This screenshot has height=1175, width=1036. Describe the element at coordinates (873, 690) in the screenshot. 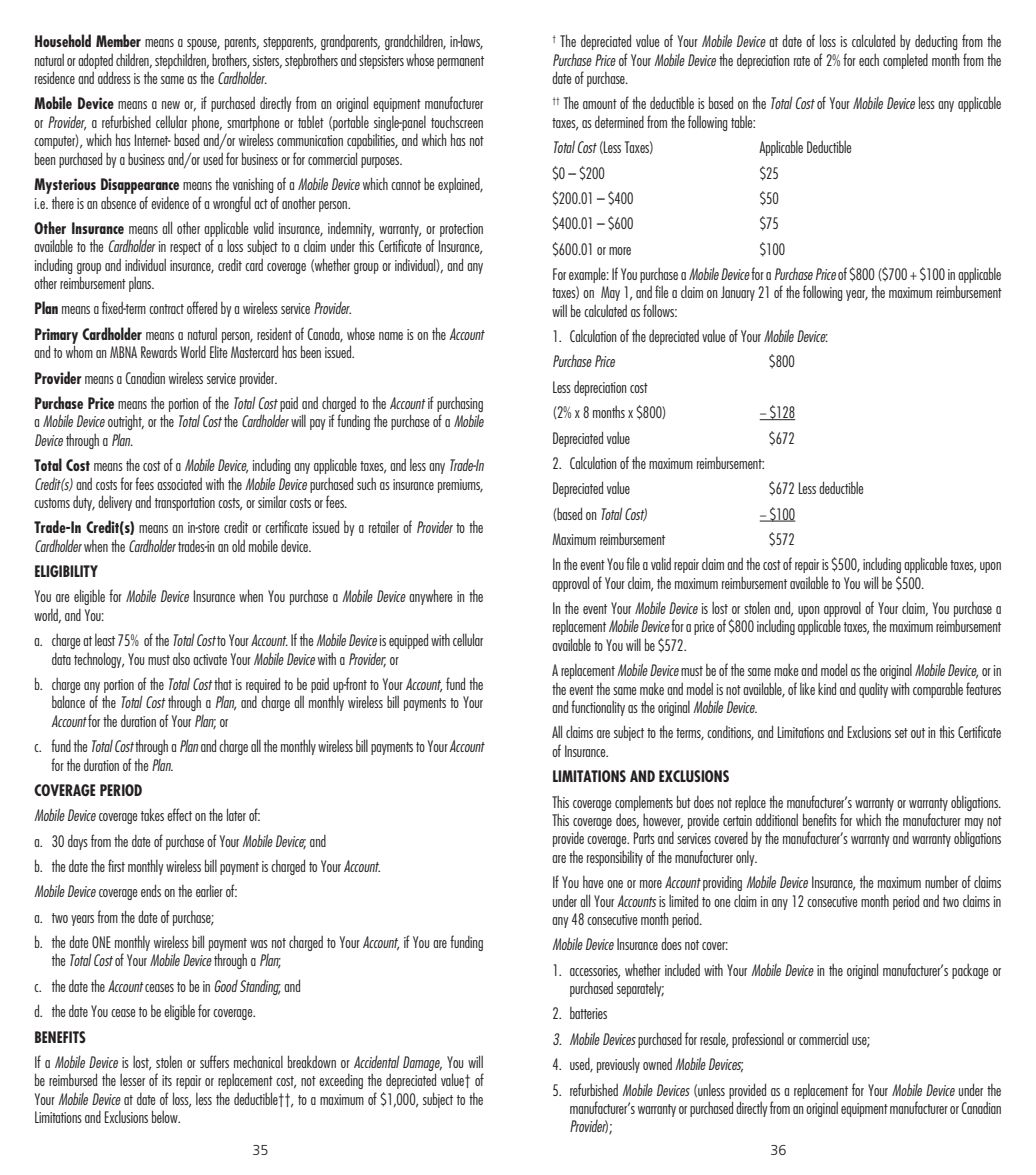

I see `quality` at that location.
